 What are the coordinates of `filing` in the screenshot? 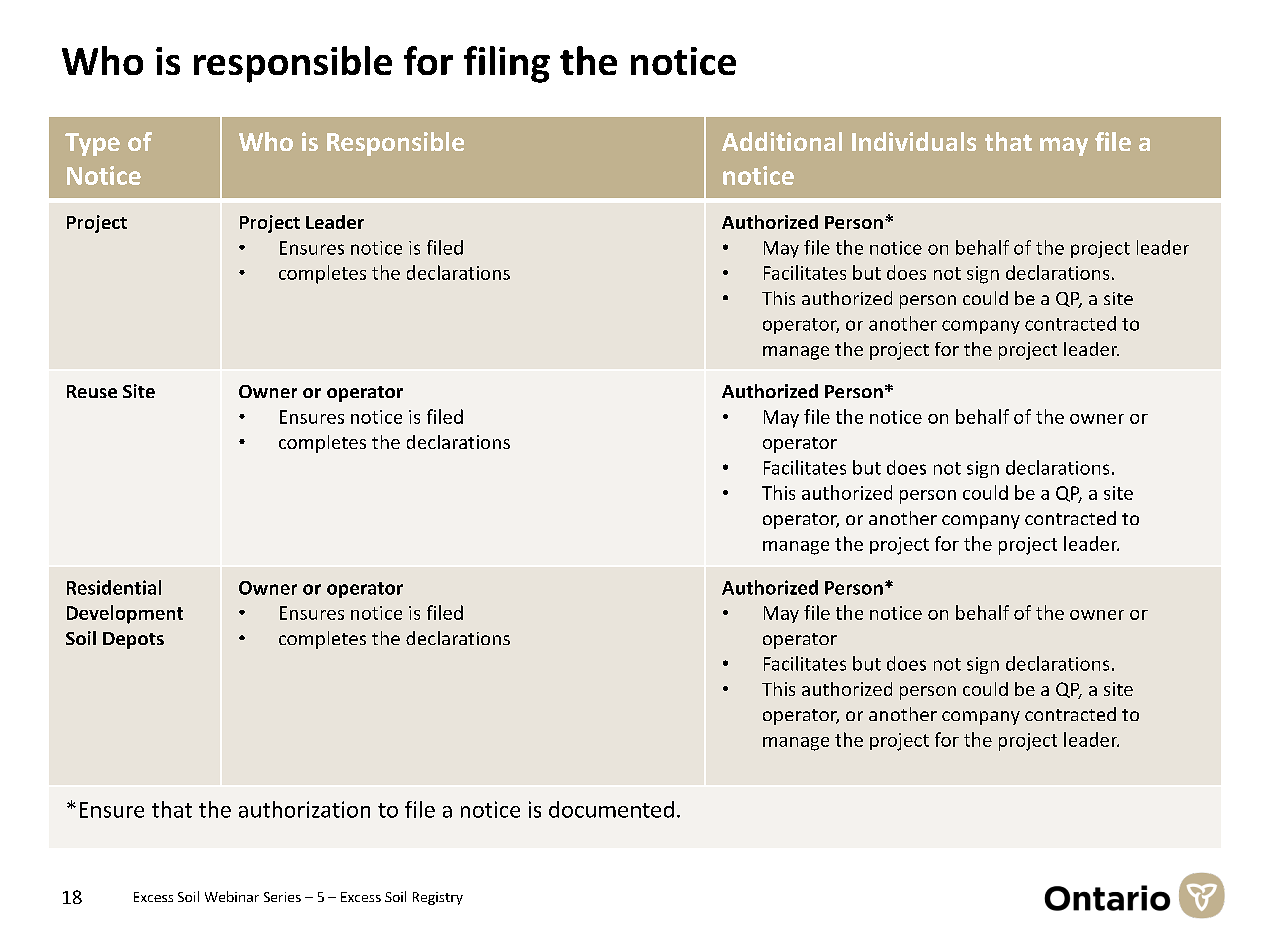 It's located at (507, 64).
